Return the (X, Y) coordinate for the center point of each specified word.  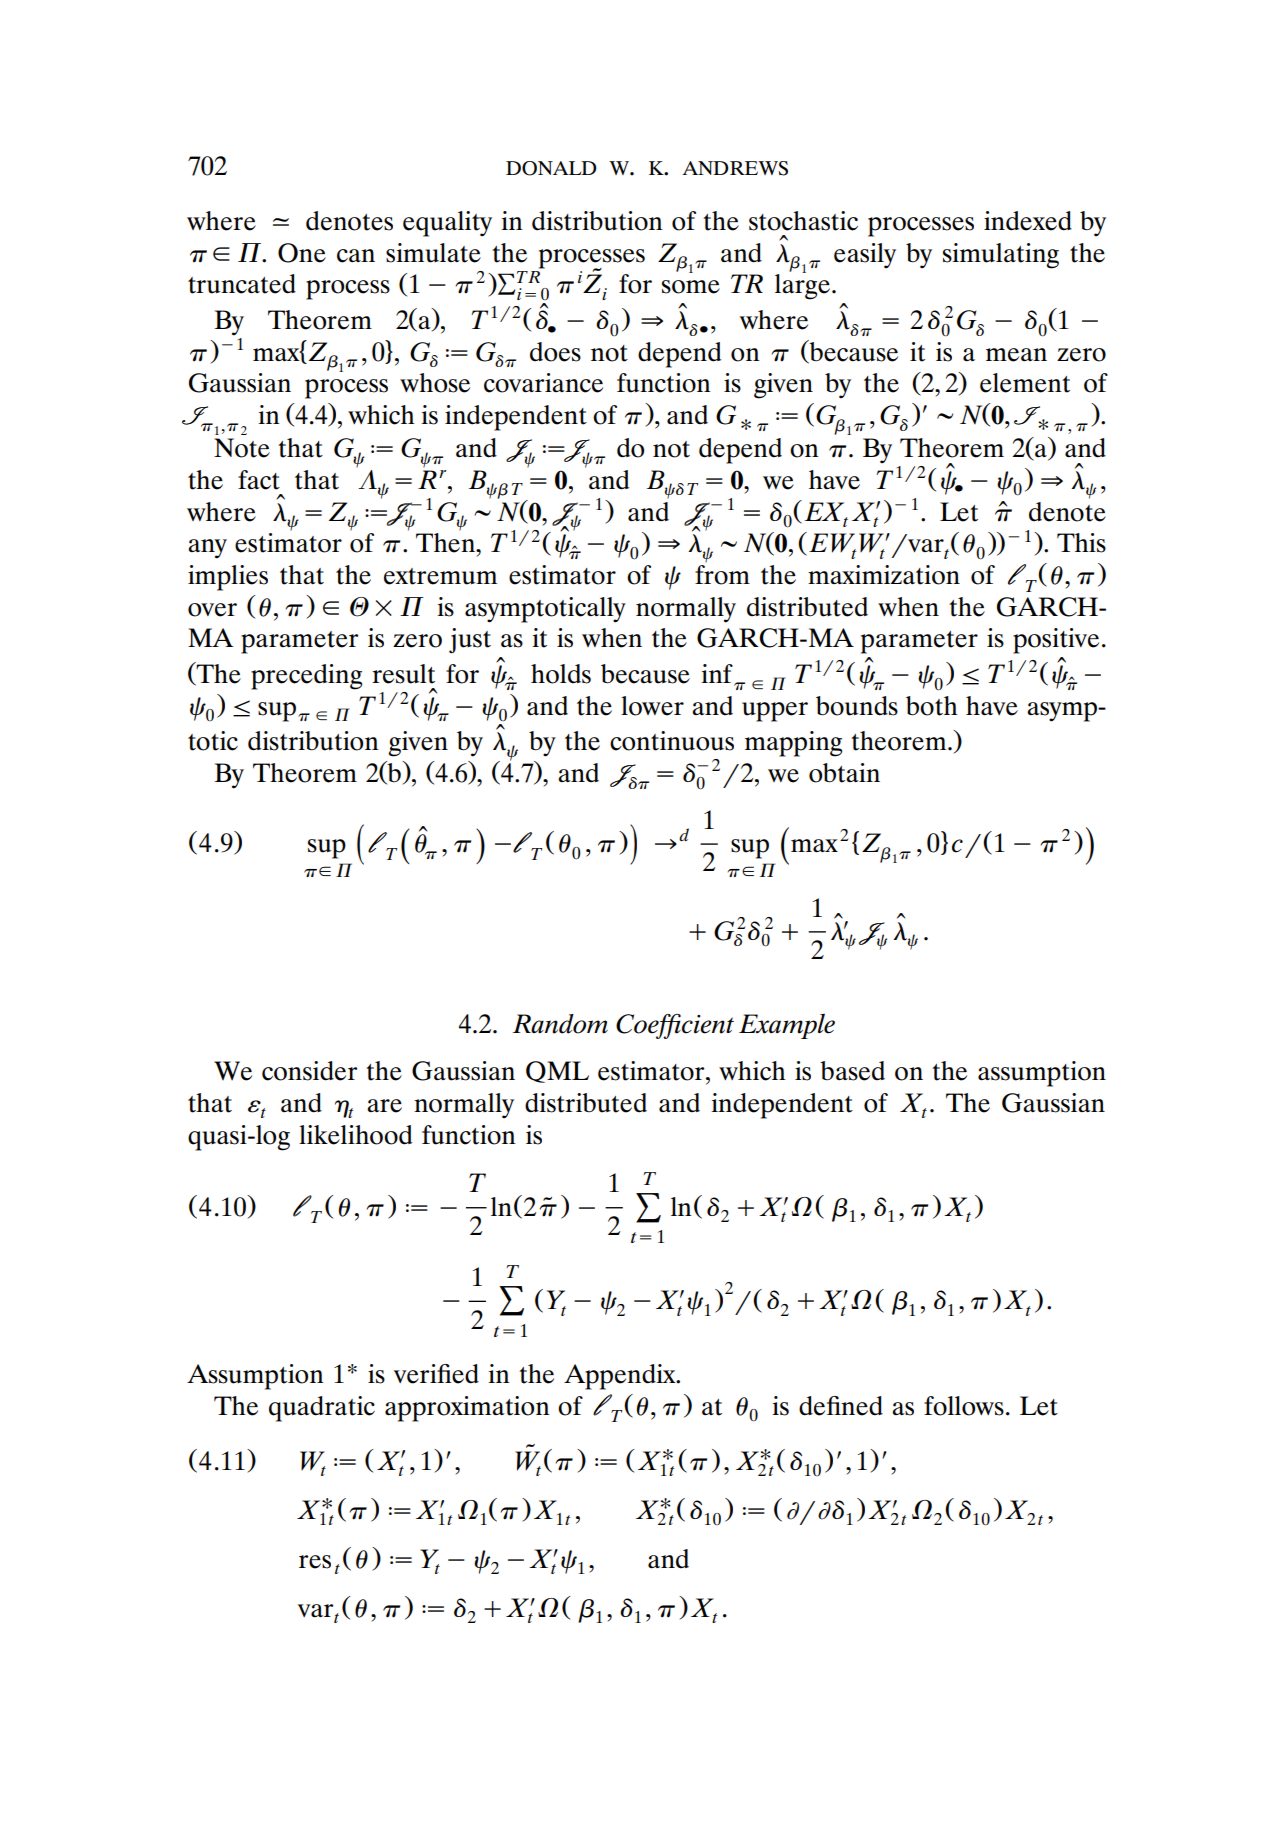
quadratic (322, 1409)
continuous (672, 741)
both (932, 706)
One (302, 253)
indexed (1028, 221)
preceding (306, 677)
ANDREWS (735, 168)
